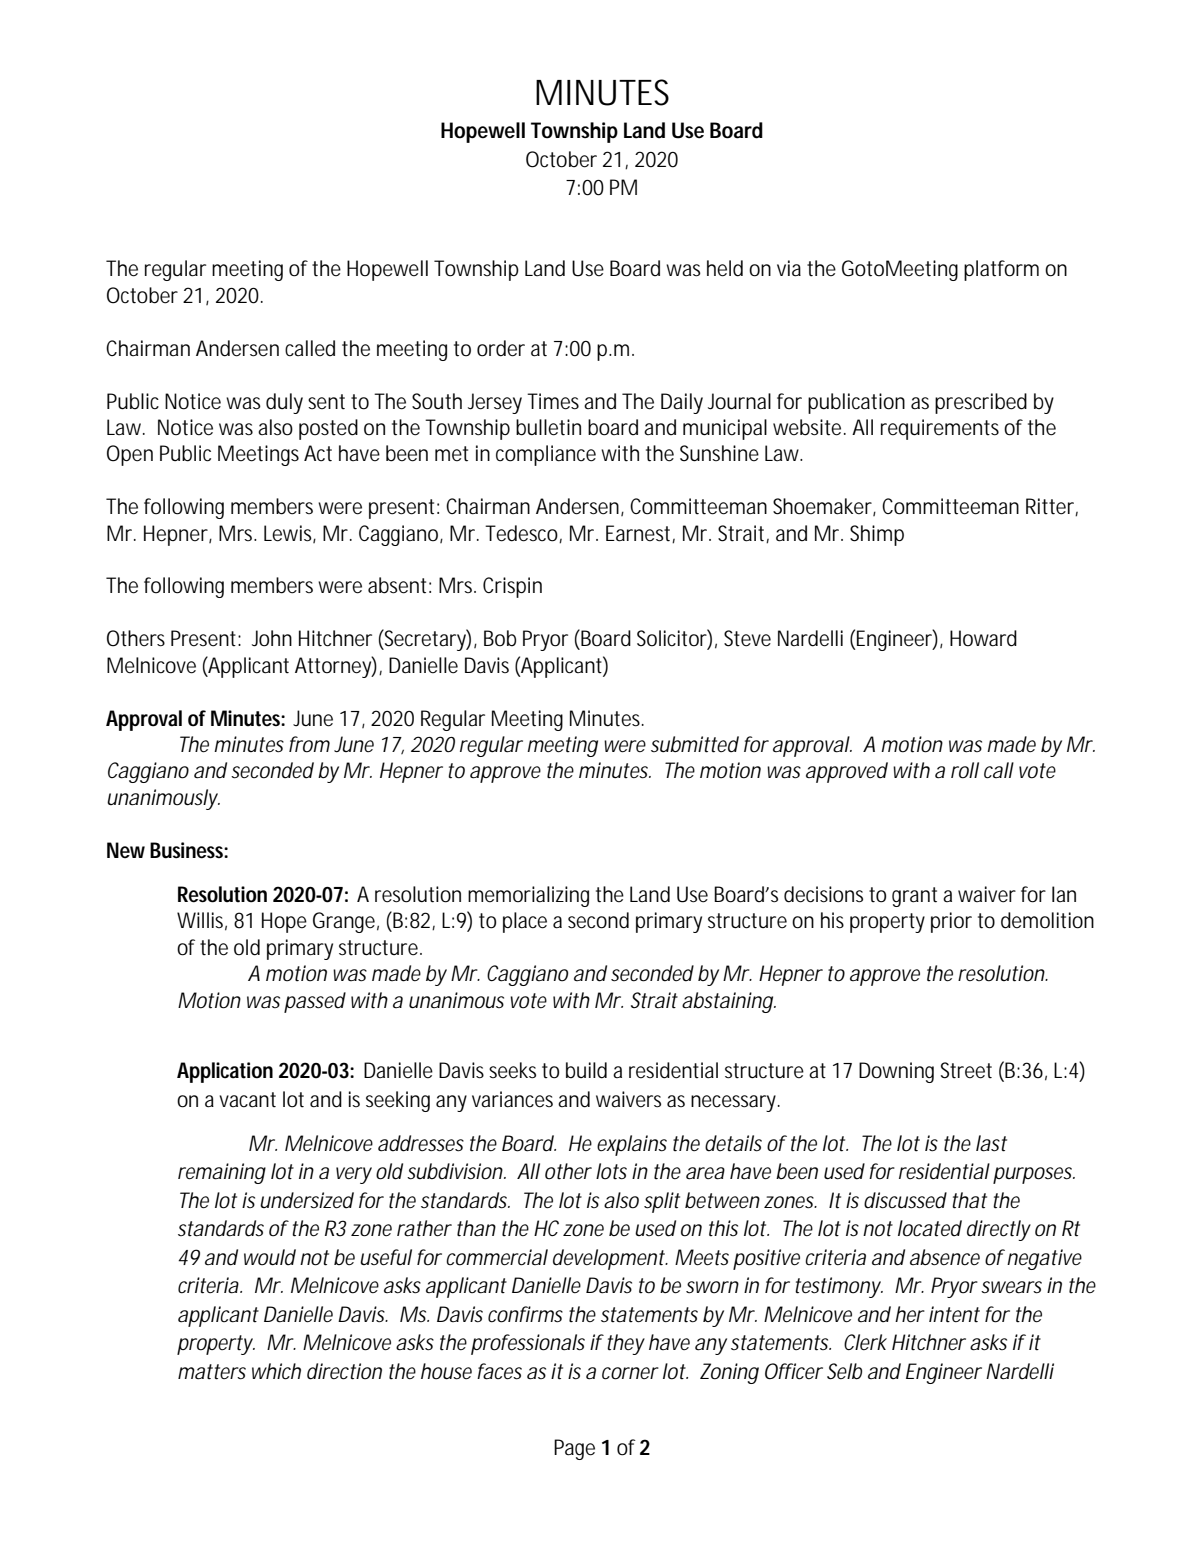  I want to click on vacant, so click(247, 1100).
